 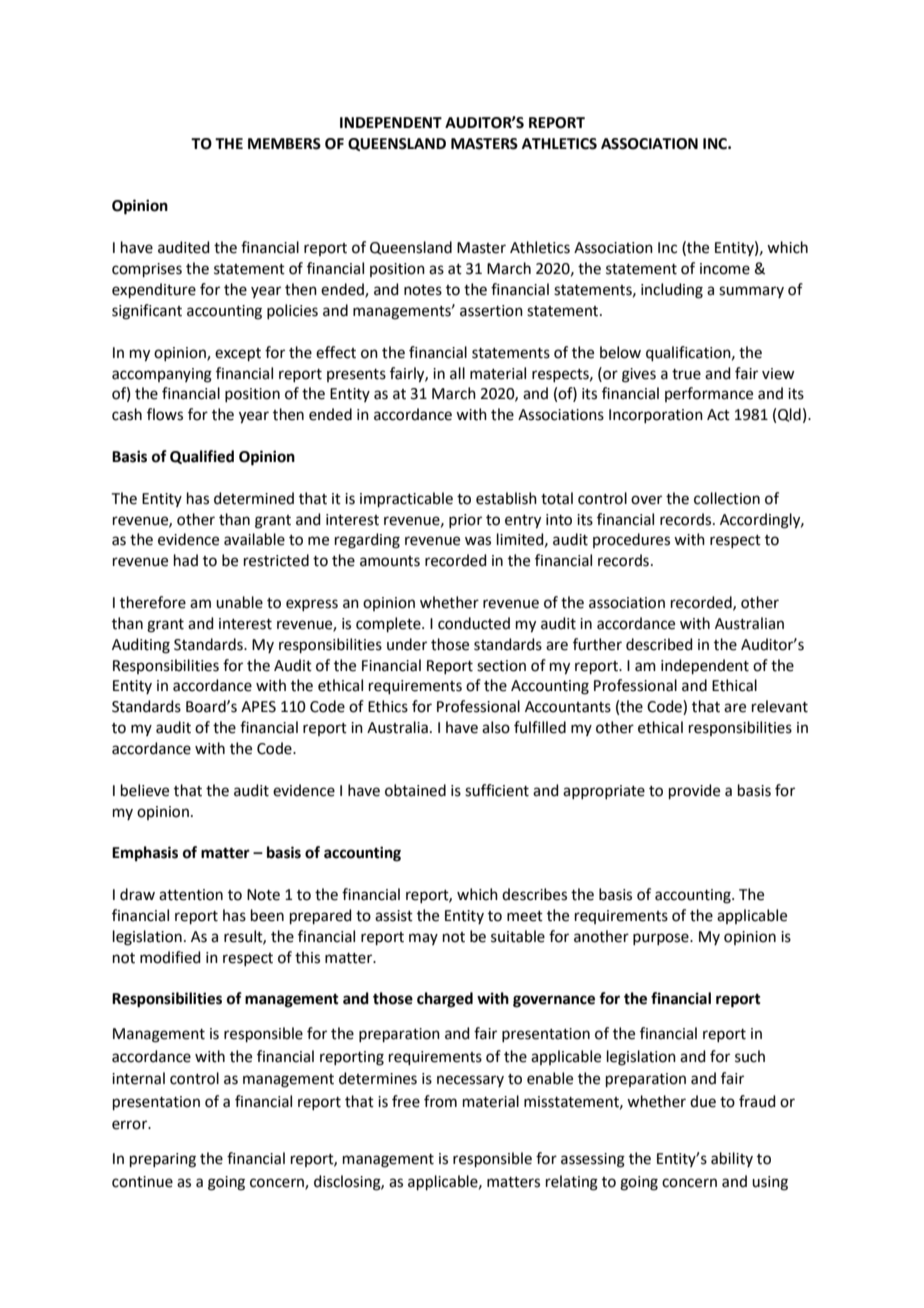 What do you see at coordinates (258, 707) in the screenshot?
I see `APES` at bounding box center [258, 707].
